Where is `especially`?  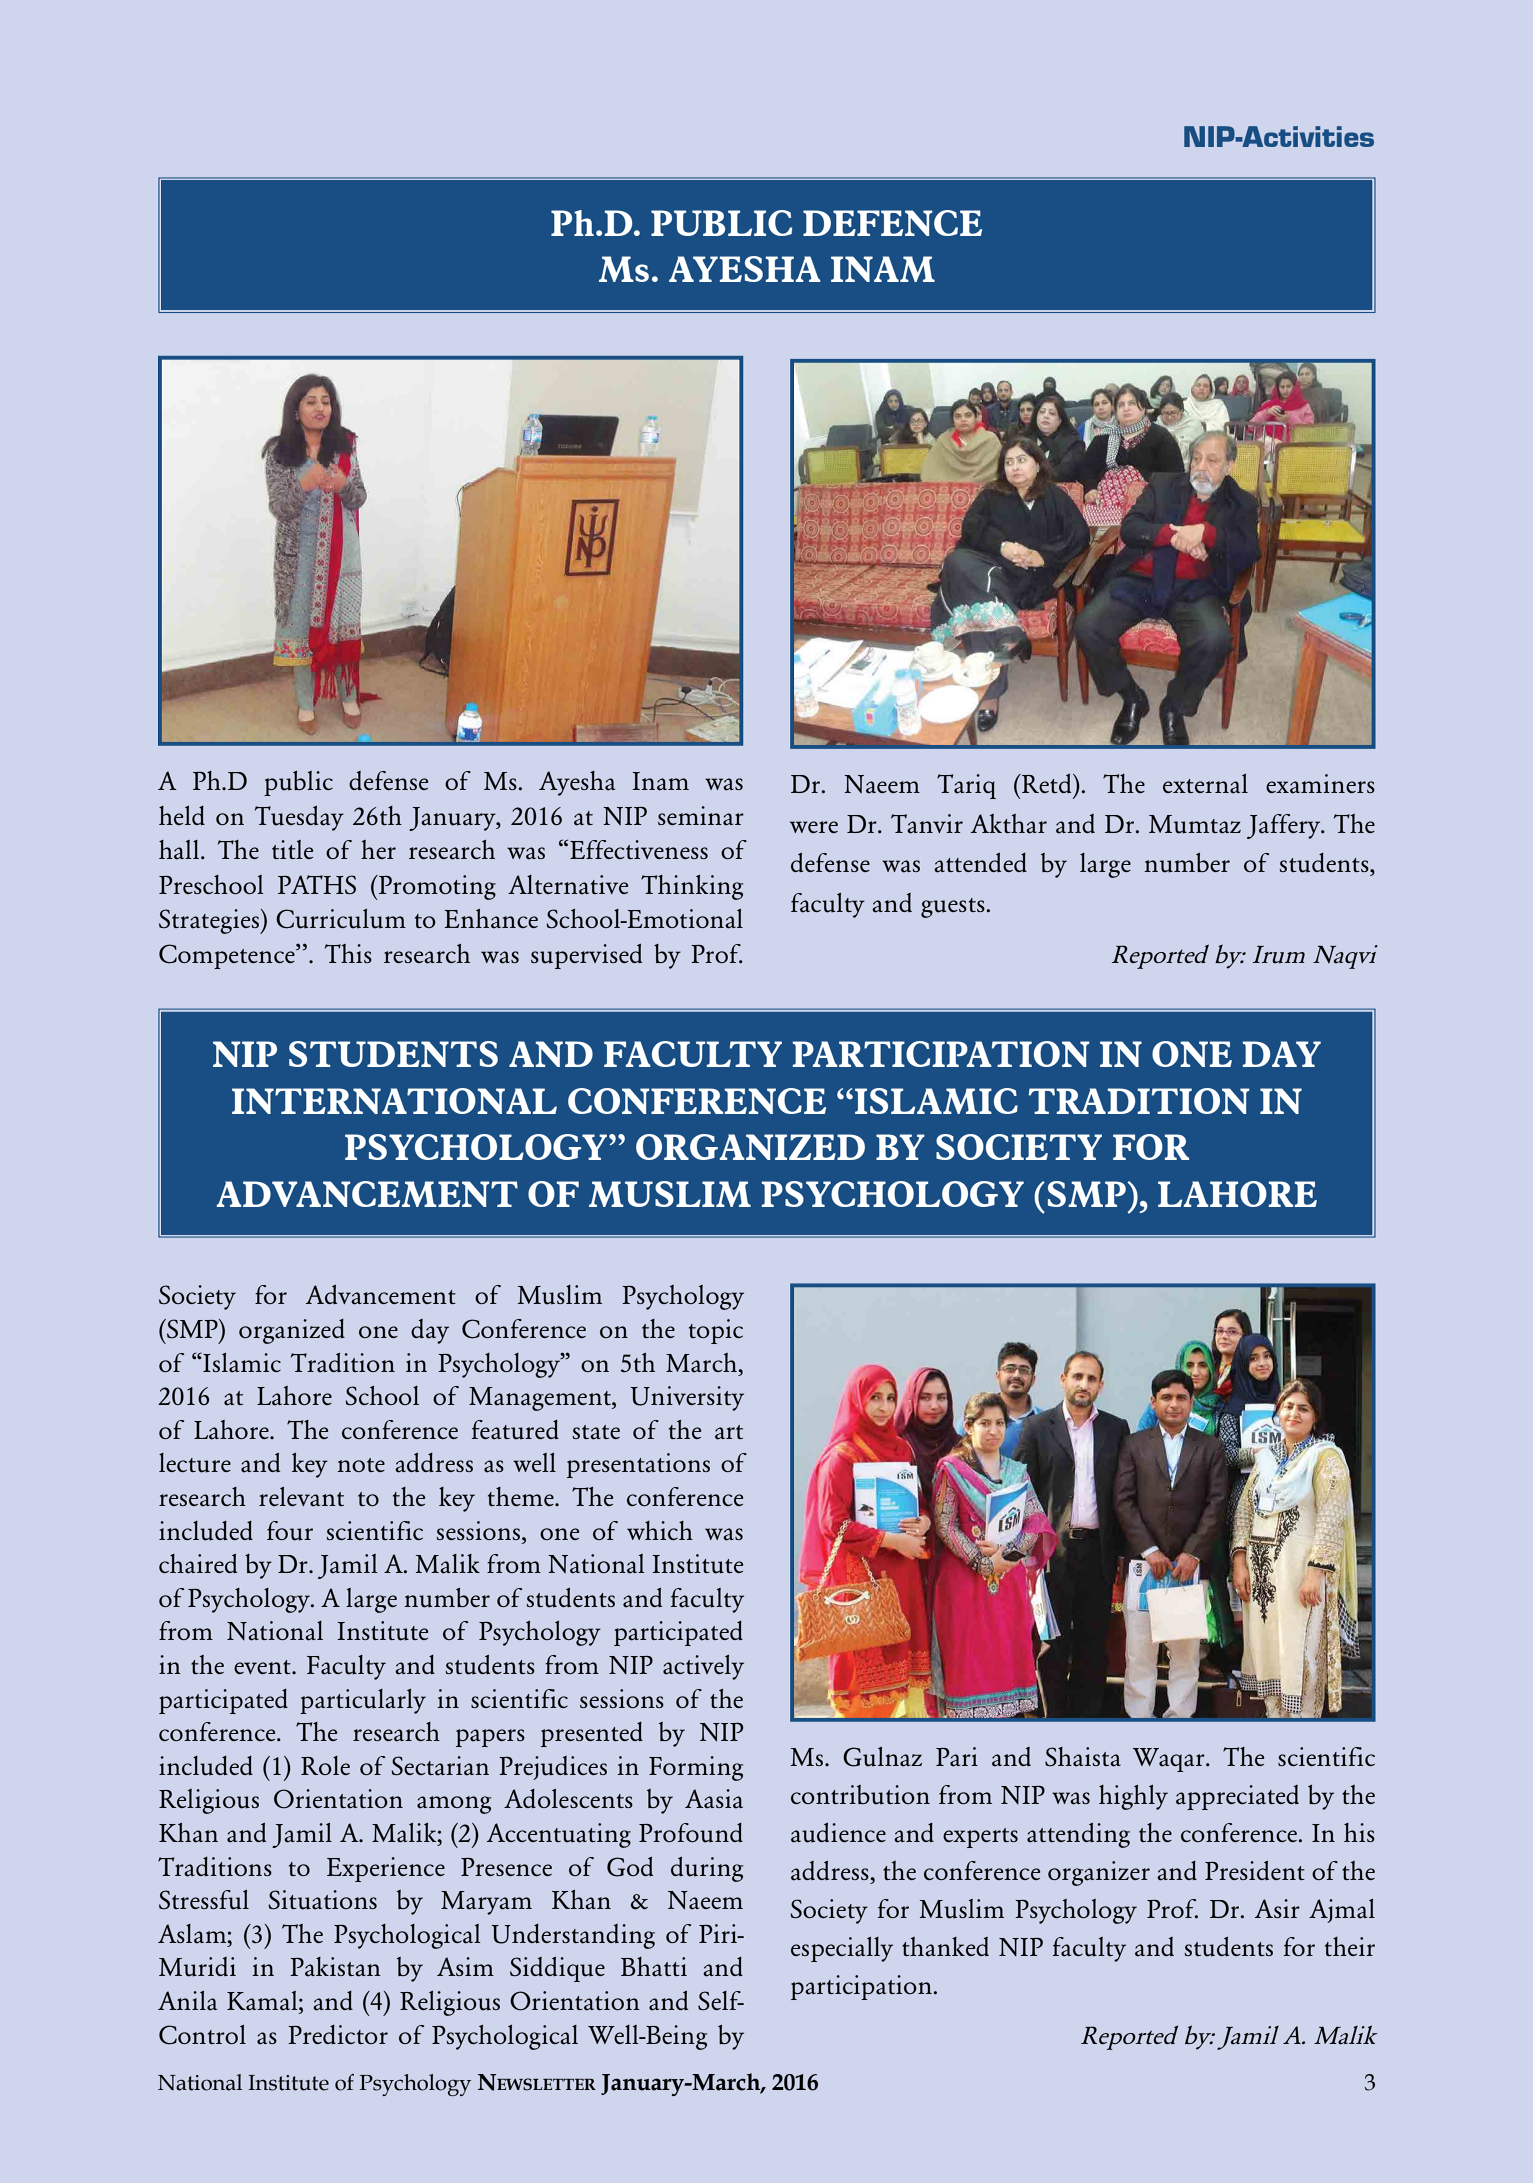
especially is located at coordinates (842, 1949).
